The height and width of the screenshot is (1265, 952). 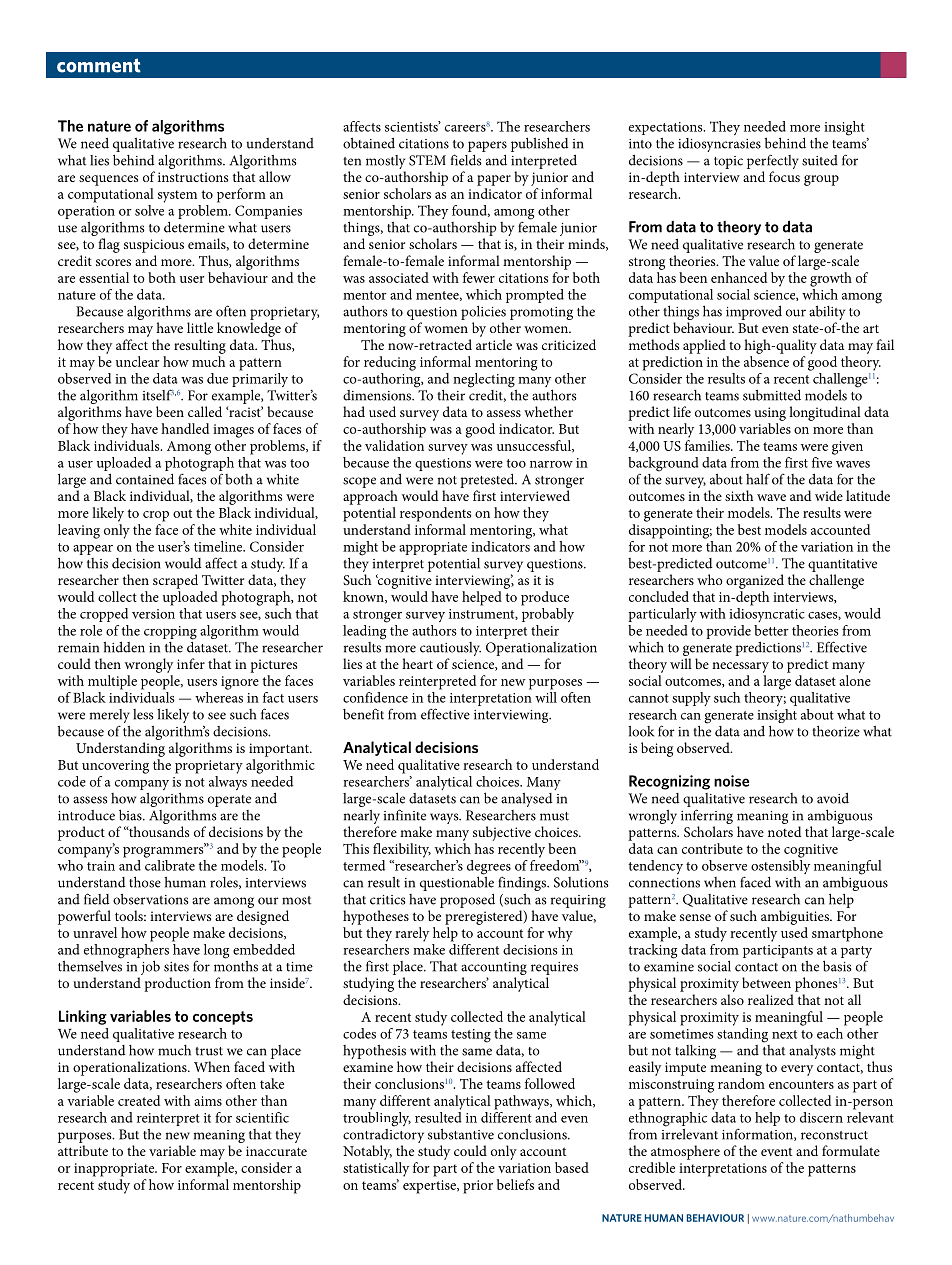 I want to click on comment, so click(x=99, y=65).
